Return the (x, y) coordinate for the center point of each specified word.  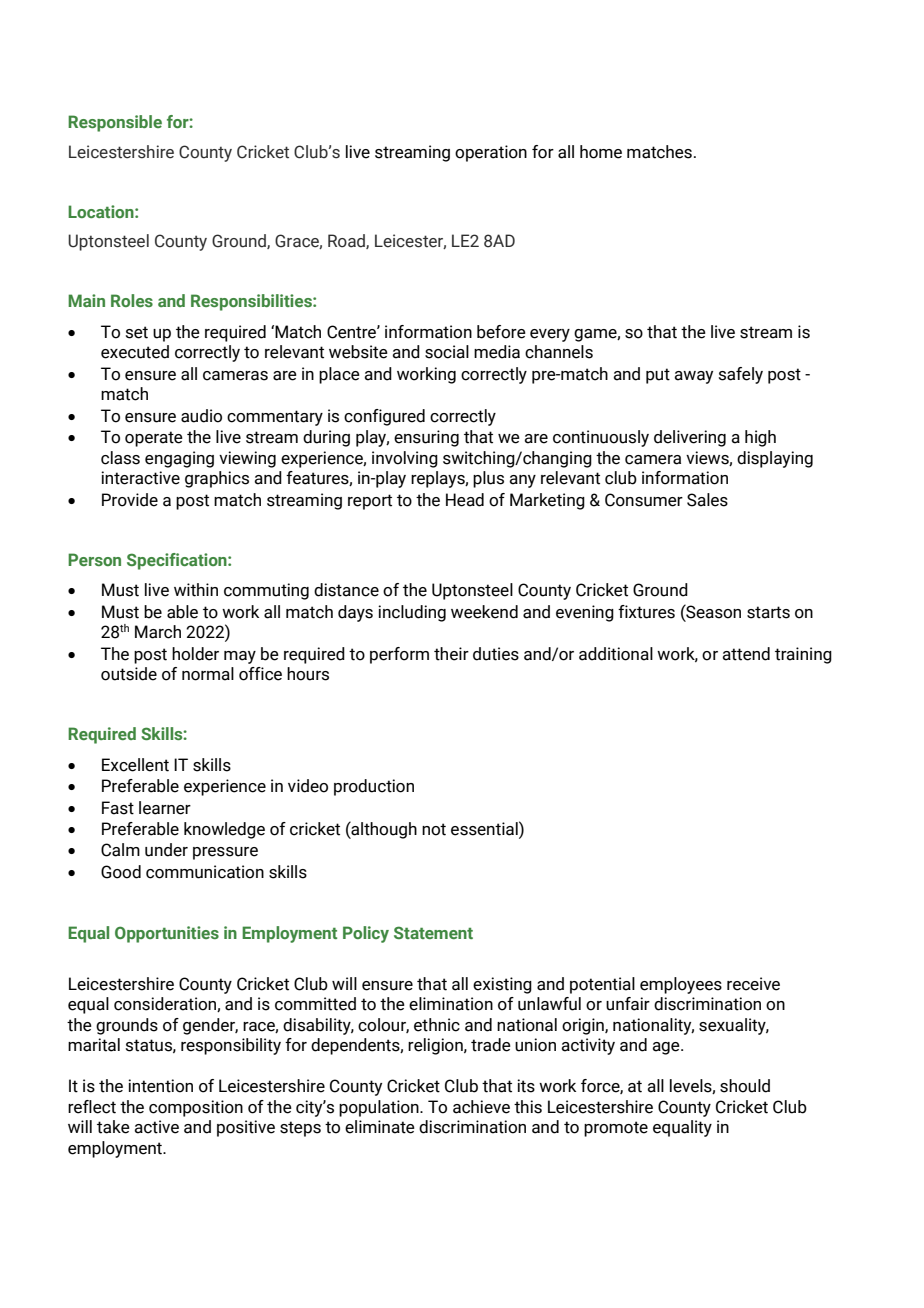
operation (491, 153)
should (745, 1086)
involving (405, 459)
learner (165, 808)
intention (160, 1086)
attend (746, 654)
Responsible (115, 123)
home (601, 152)
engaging (179, 459)
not (434, 829)
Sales (707, 500)
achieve (481, 1107)
